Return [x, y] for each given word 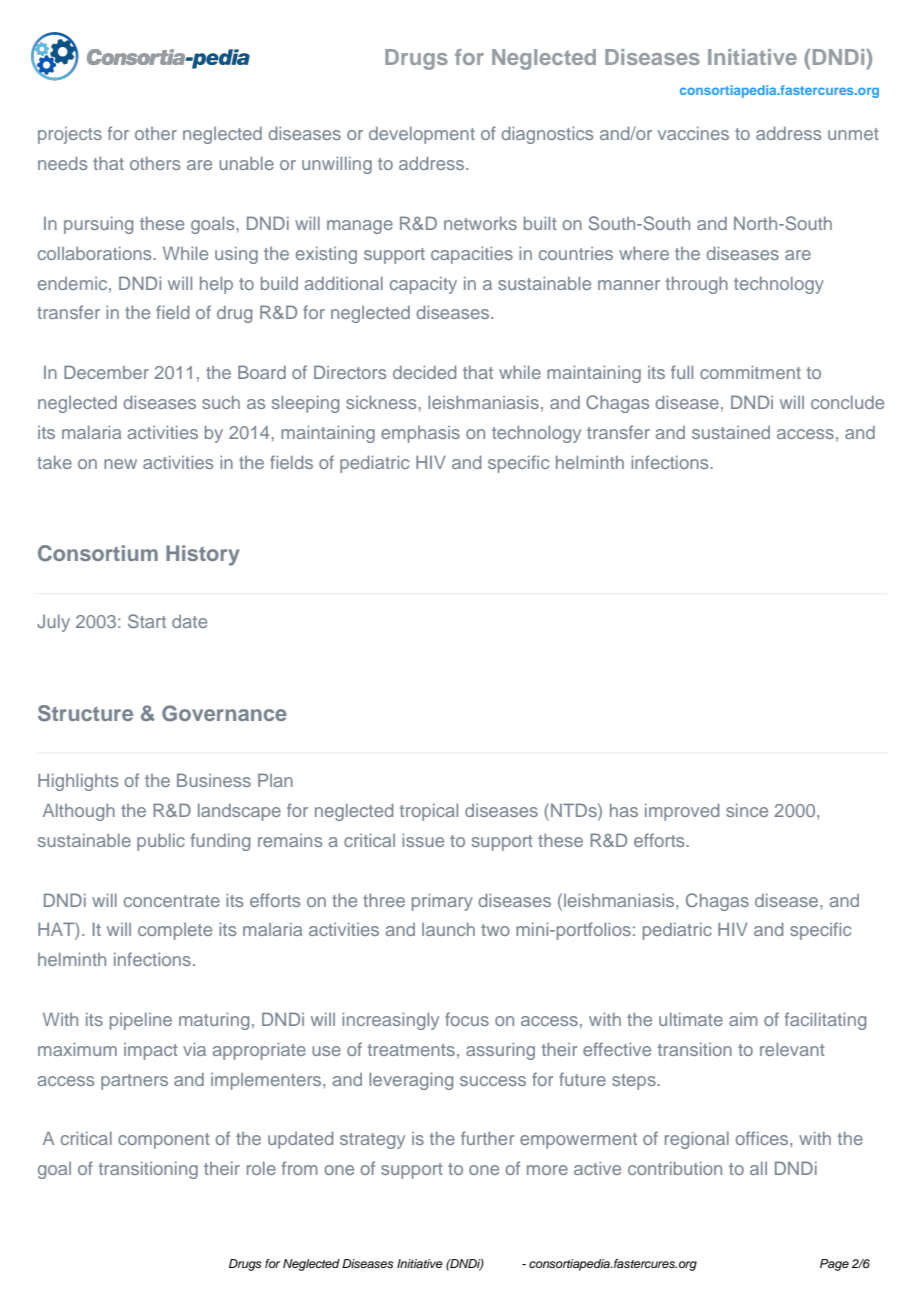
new [120, 464]
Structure [85, 713]
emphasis [420, 434]
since [747, 810]
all [758, 1168]
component [164, 1141]
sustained [731, 432]
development [422, 135]
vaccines [693, 133]
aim [743, 1019]
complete [175, 931]
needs [62, 163]
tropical [429, 812]
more [547, 1170]
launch [448, 929]
